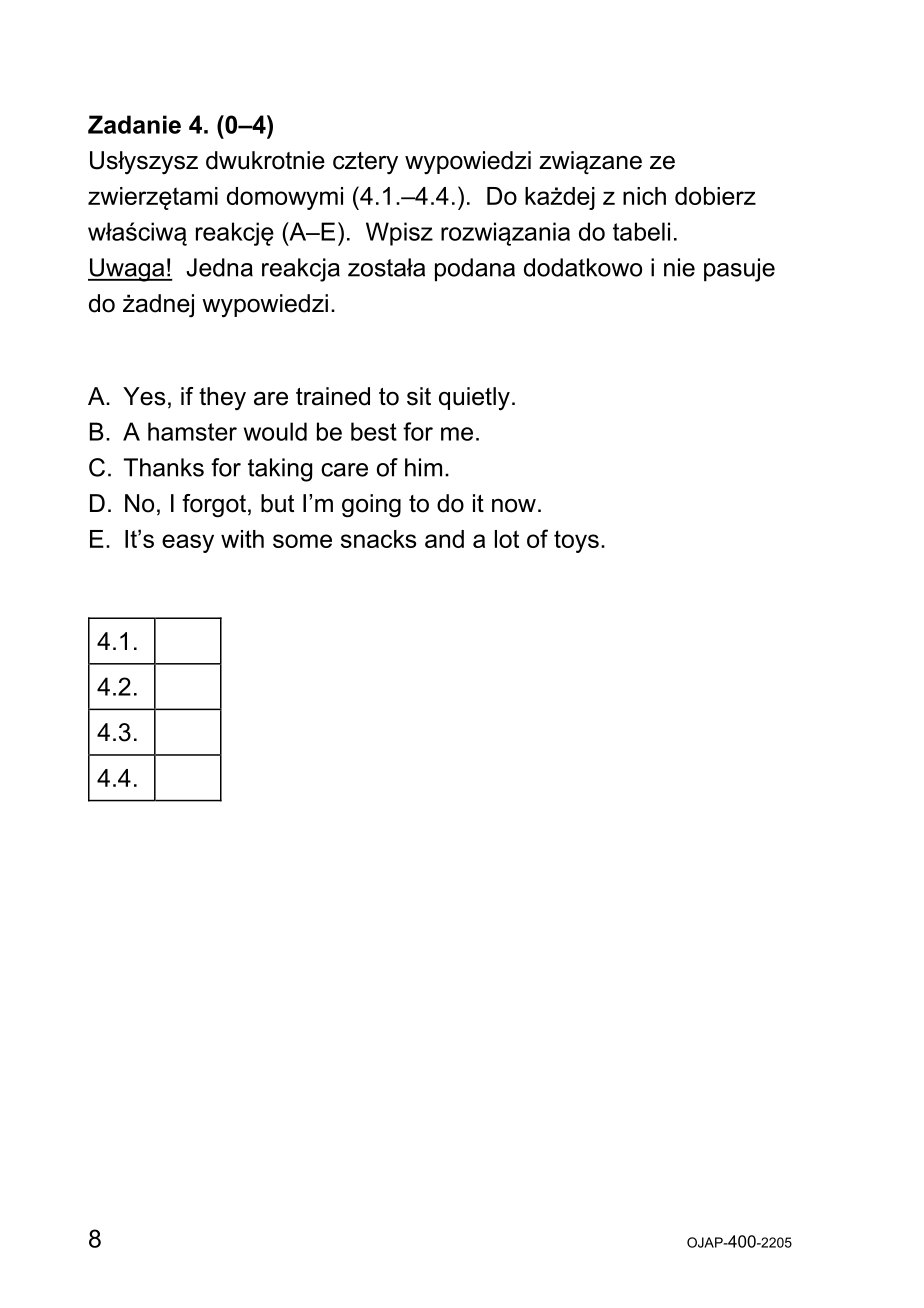  Describe the element at coordinates (644, 196) in the screenshot. I see `nich` at that location.
